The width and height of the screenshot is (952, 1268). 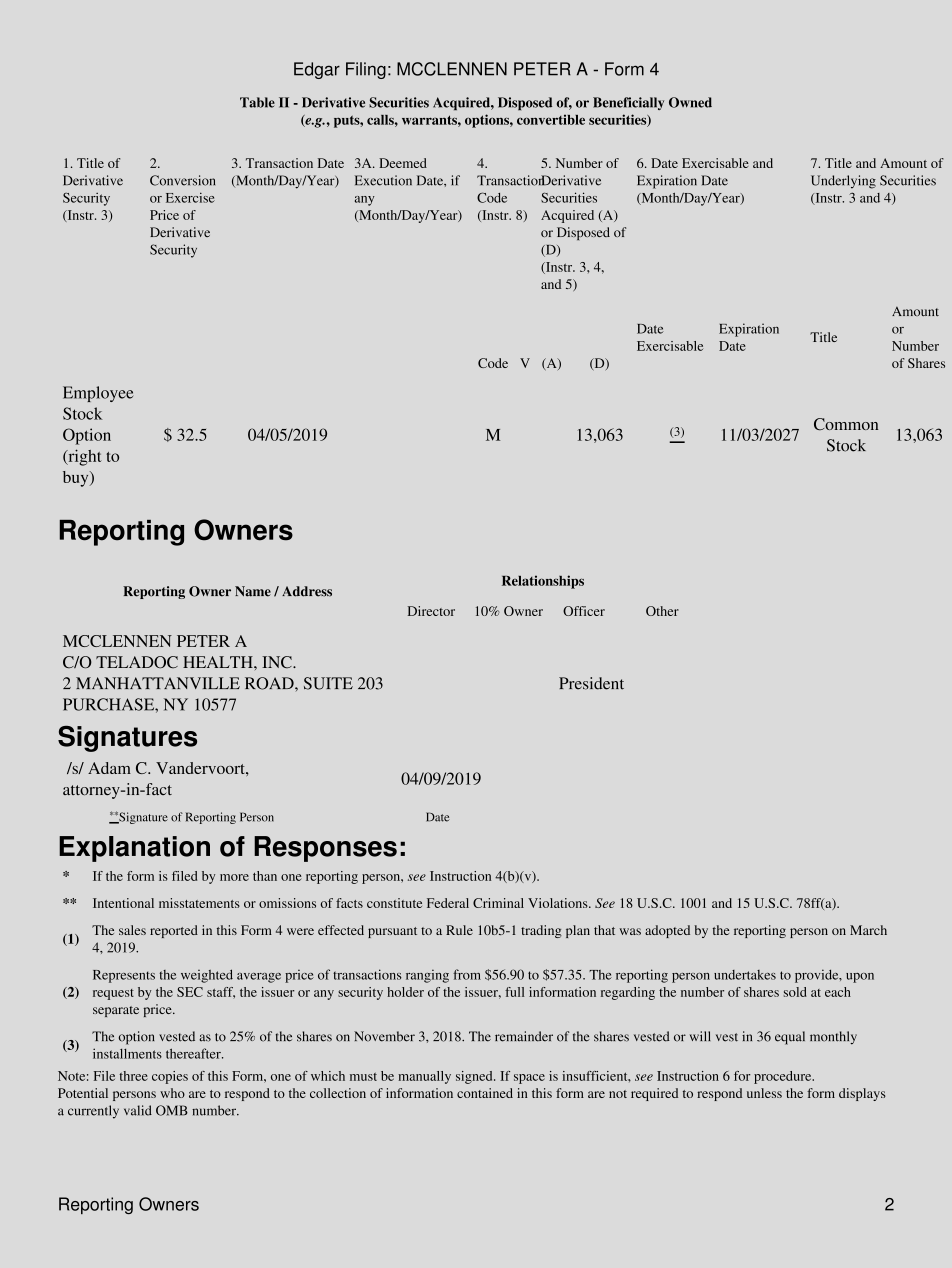 What do you see at coordinates (843, 182) in the screenshot?
I see `Underlying` at bounding box center [843, 182].
